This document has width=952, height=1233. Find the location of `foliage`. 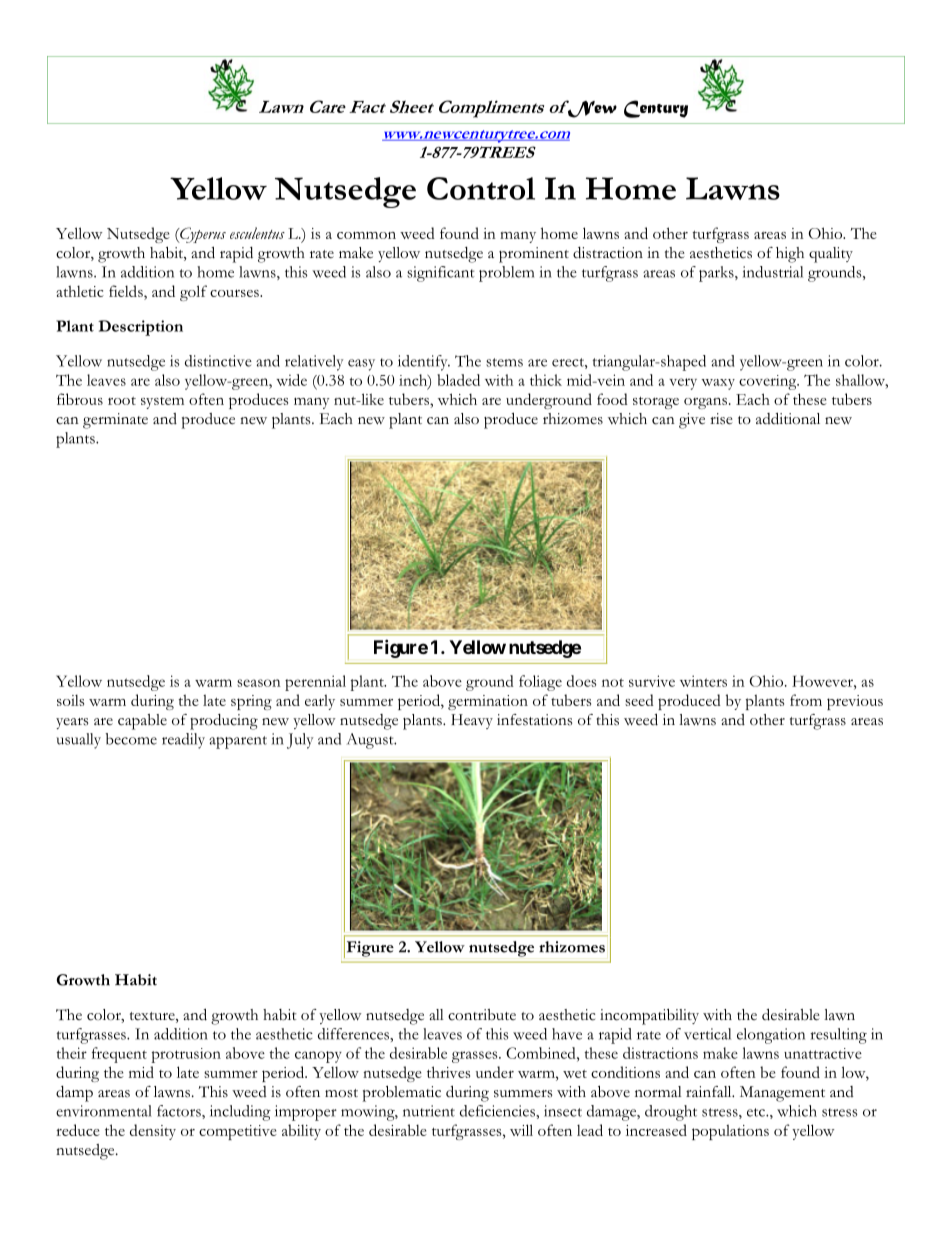

foliage is located at coordinates (540, 683).
